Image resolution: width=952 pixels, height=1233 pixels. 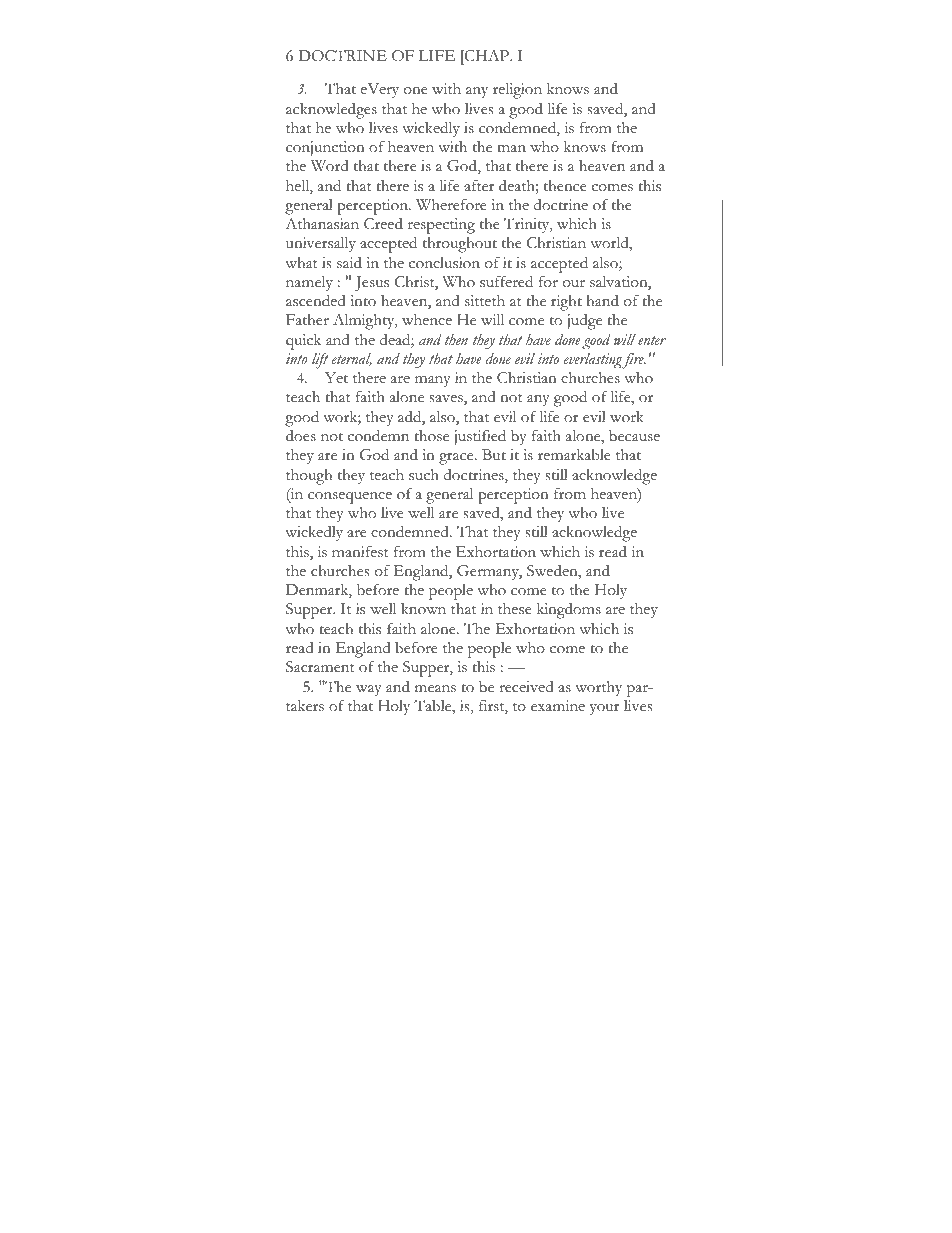 What do you see at coordinates (574, 455) in the screenshot?
I see `remarkable` at bounding box center [574, 455].
